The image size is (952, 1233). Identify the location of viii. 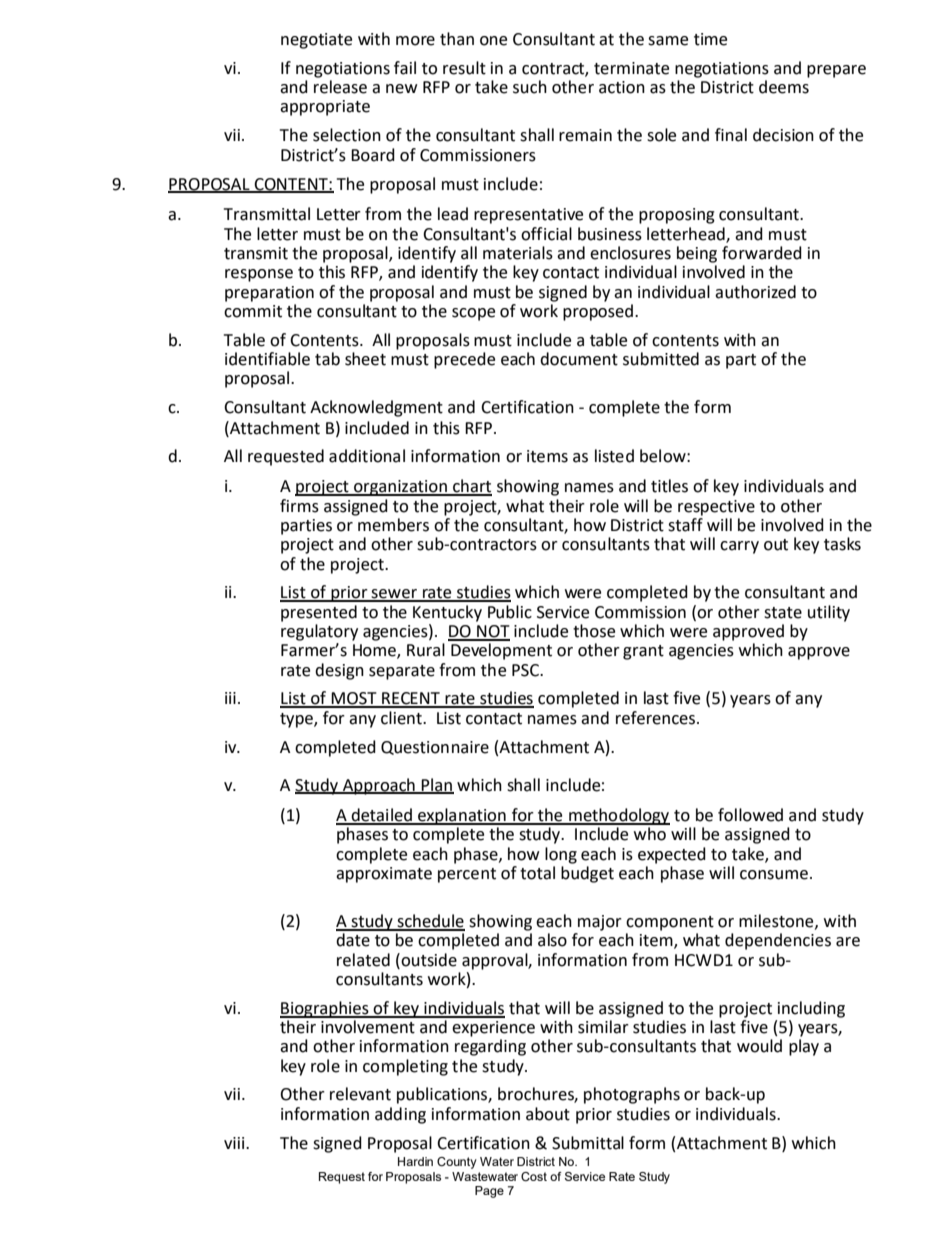
(235, 1143).
